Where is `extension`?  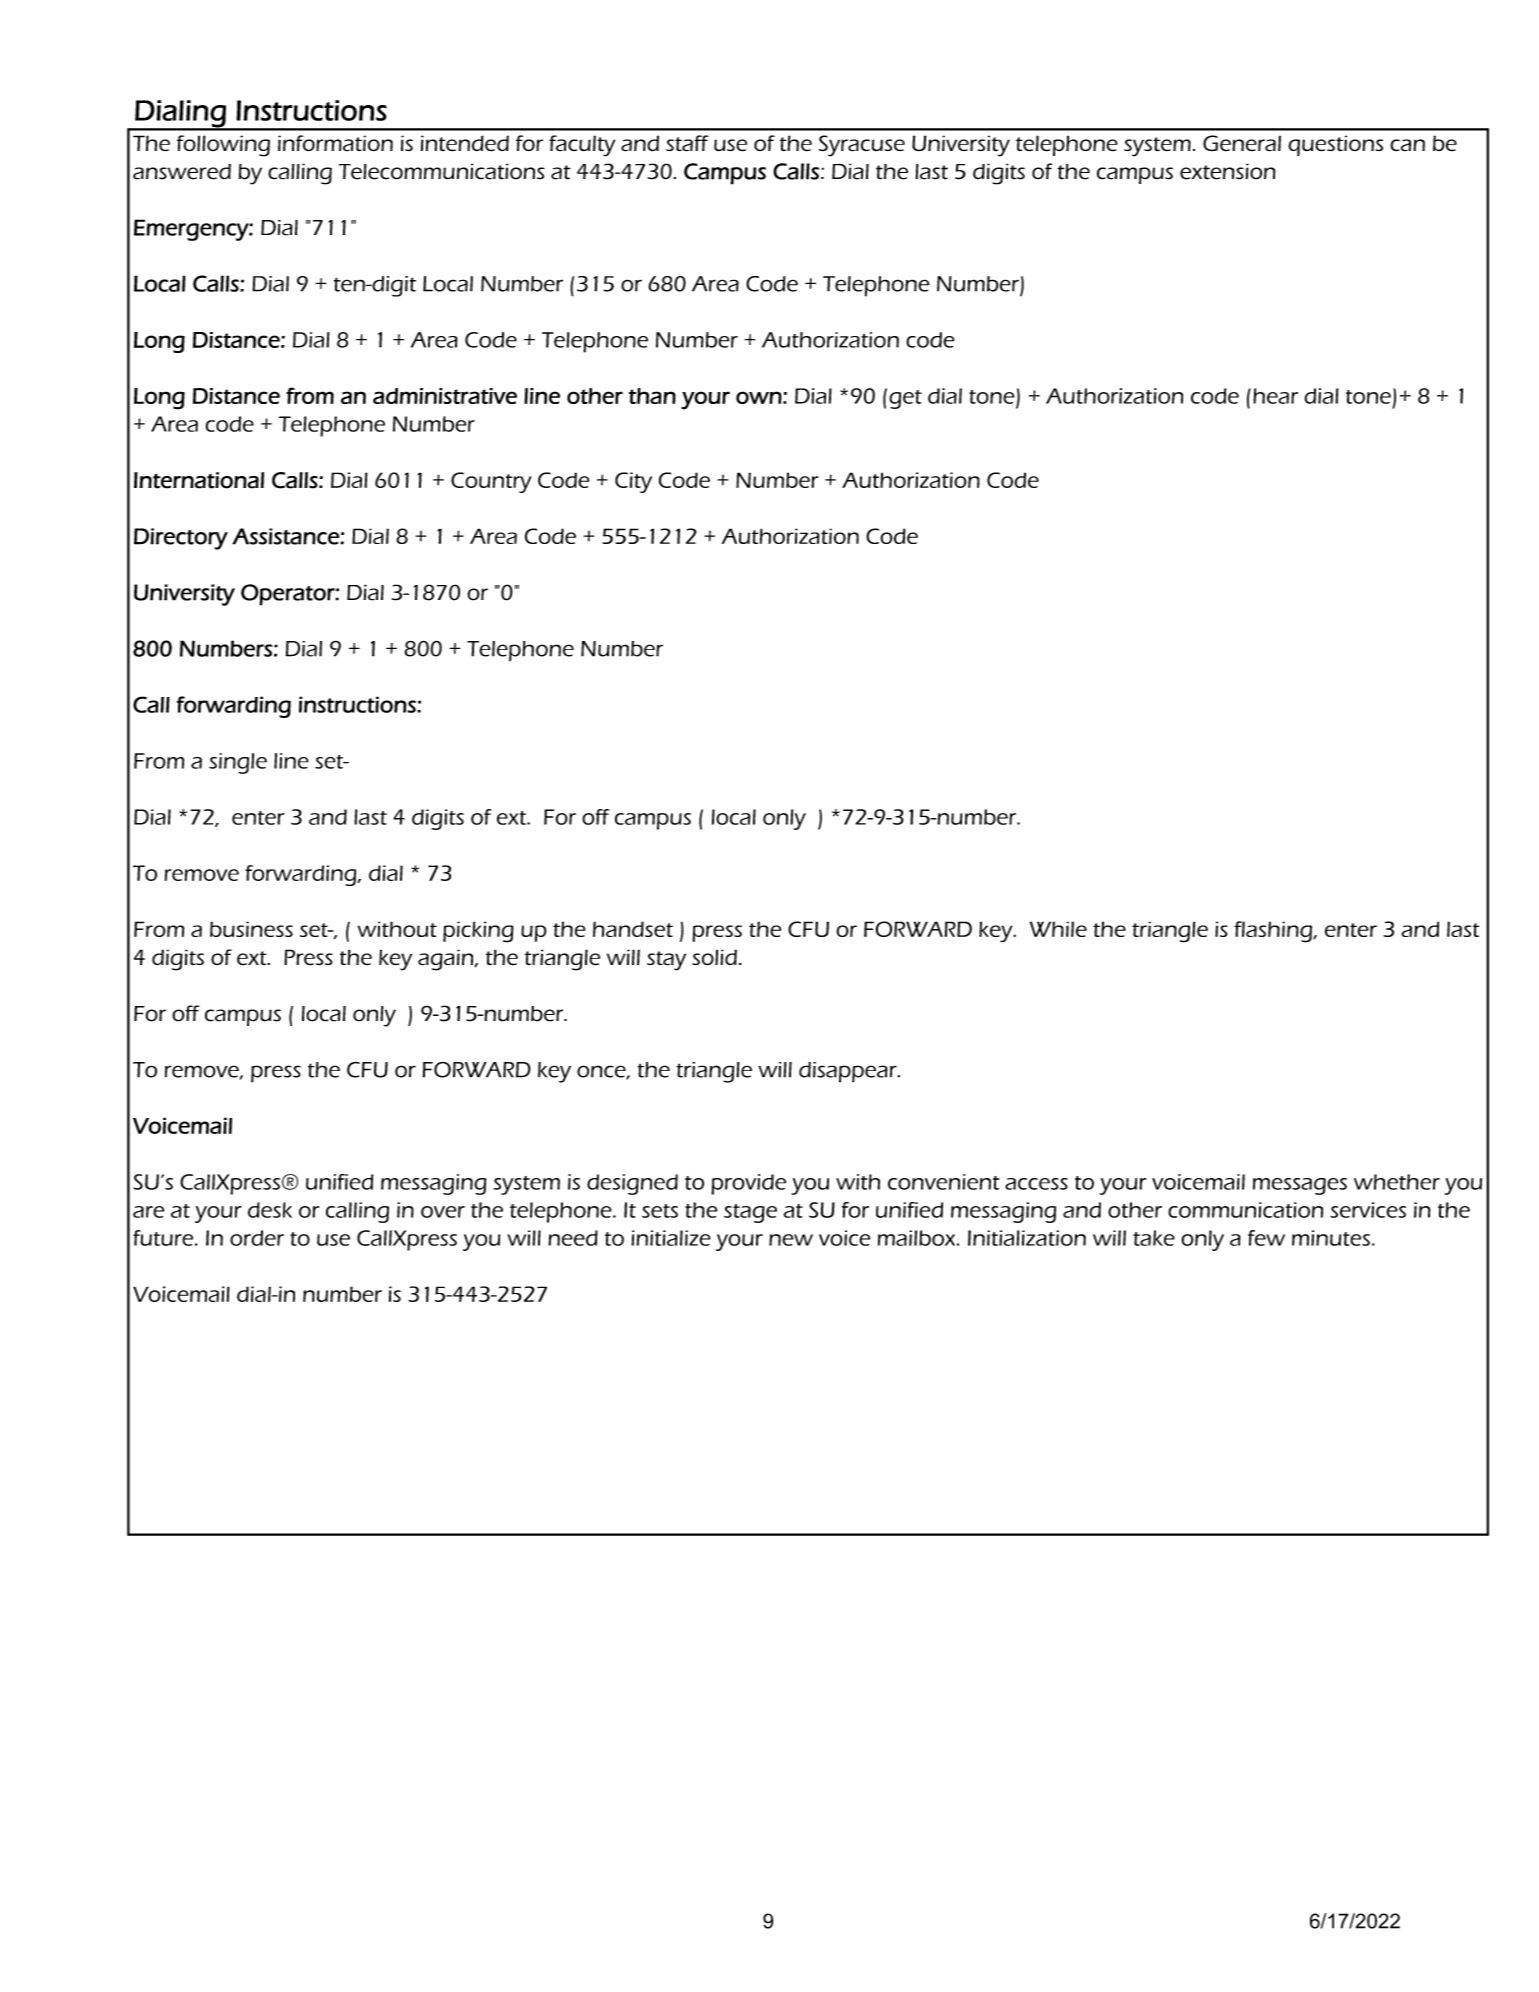 extension is located at coordinates (1228, 171).
